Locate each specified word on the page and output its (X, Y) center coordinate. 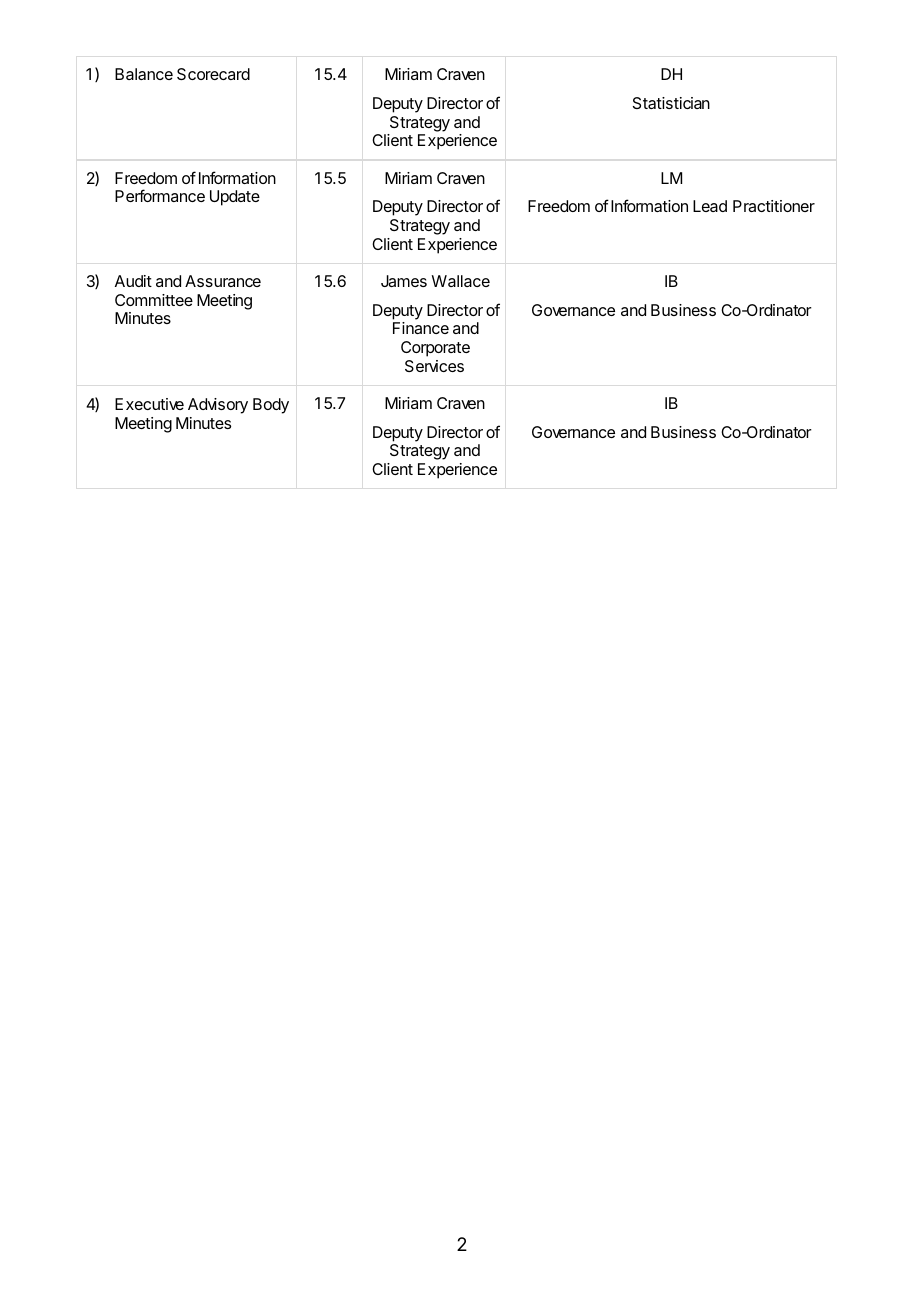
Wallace (461, 281)
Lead (710, 206)
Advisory (218, 406)
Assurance (223, 281)
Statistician (671, 103)
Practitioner (774, 206)
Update (235, 198)
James (404, 281)
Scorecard (213, 74)
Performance (160, 195)
